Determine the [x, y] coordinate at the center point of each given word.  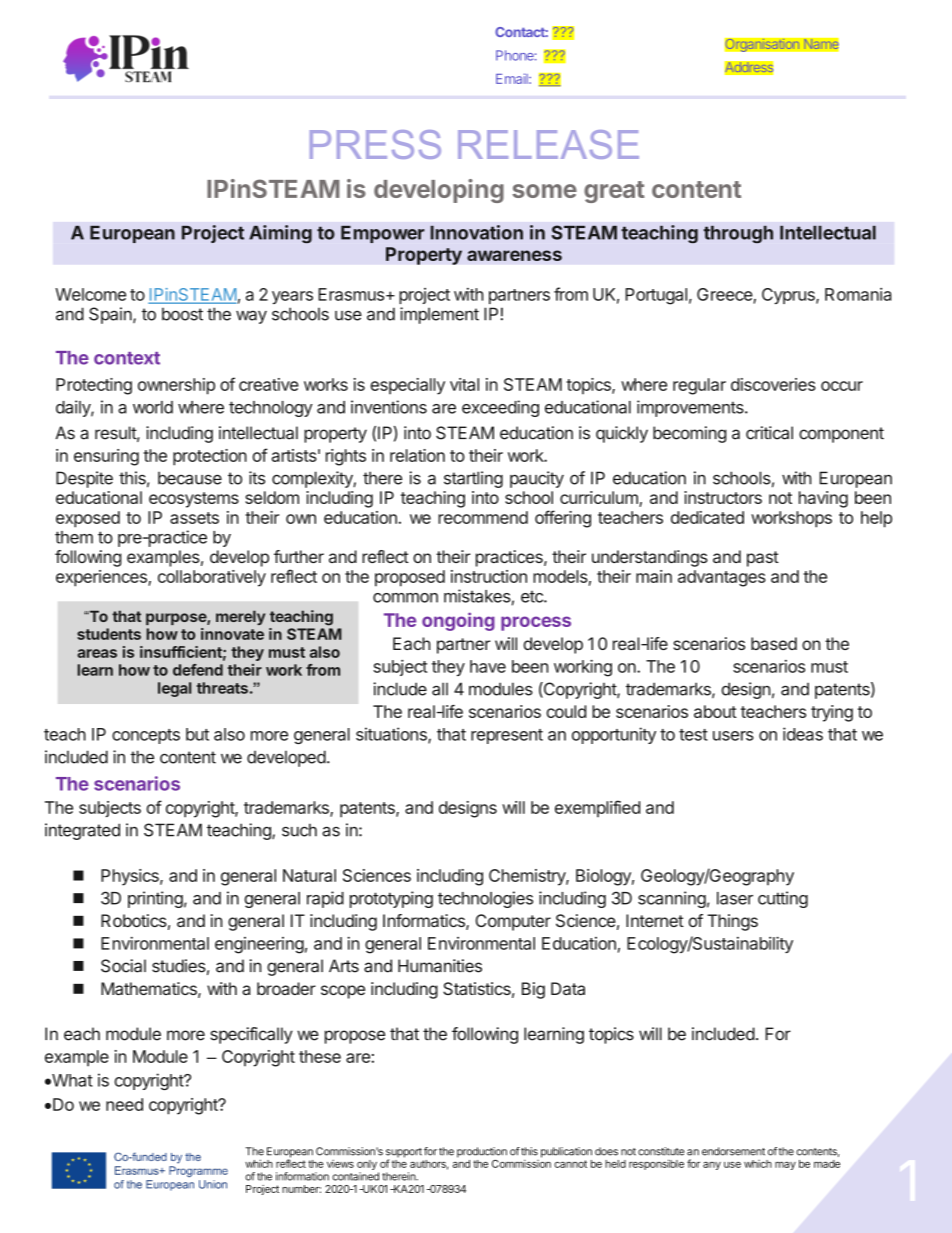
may [785, 1165]
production [482, 1152]
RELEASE [548, 144]
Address [749, 68]
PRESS [375, 144]
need [124, 1104]
